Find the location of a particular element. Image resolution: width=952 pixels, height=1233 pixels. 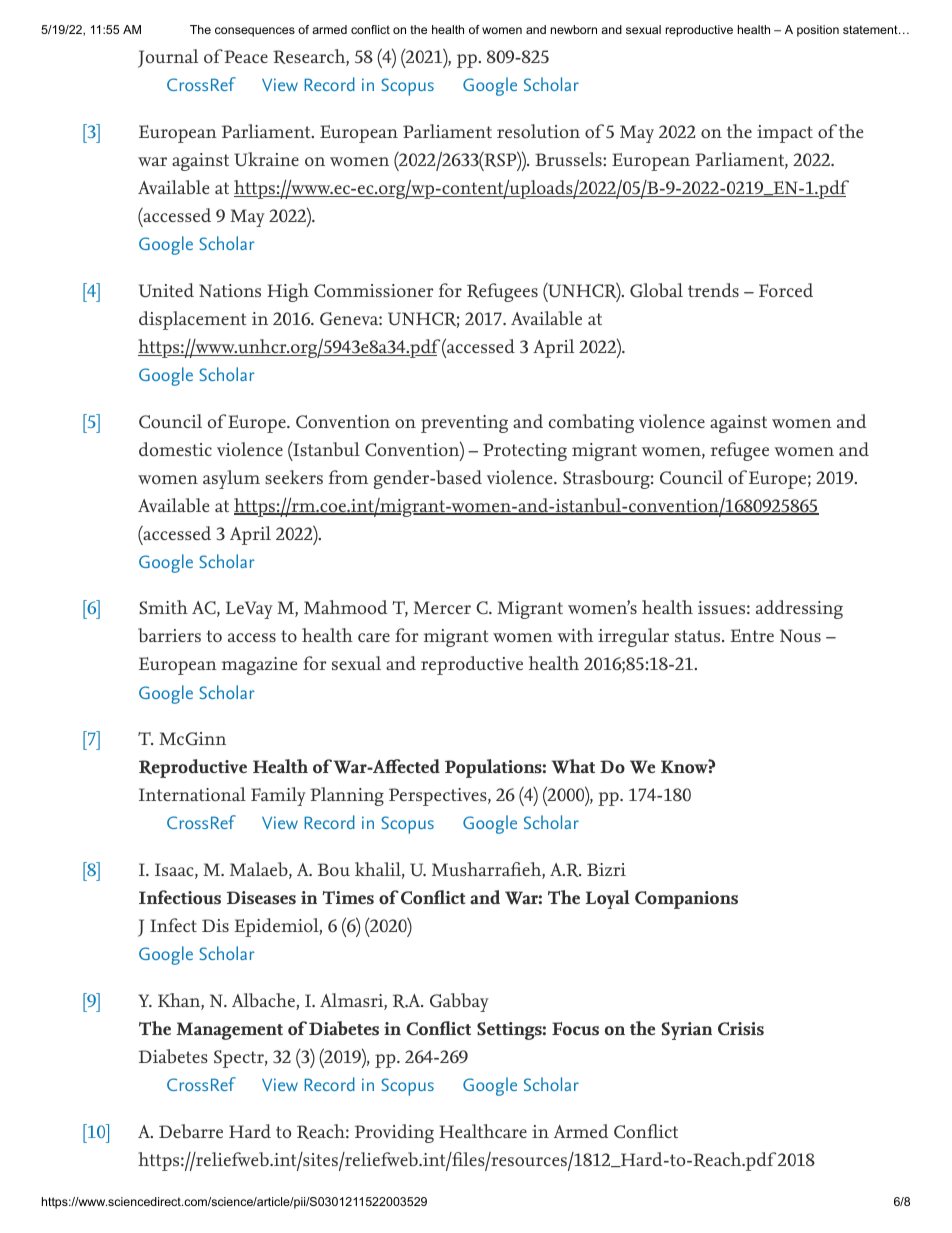

What is located at coordinates (573, 766).
